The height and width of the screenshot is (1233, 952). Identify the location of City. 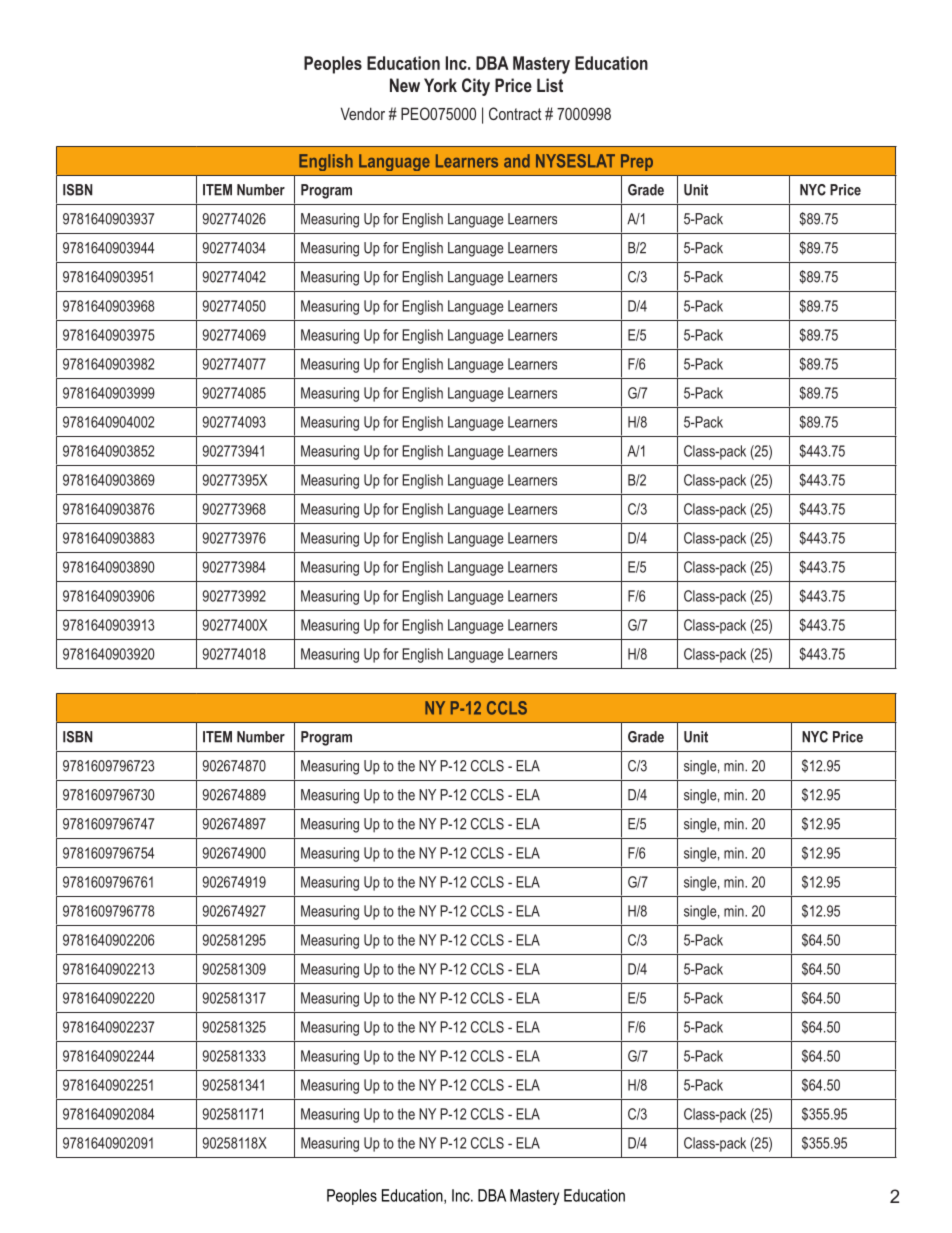
(476, 87).
